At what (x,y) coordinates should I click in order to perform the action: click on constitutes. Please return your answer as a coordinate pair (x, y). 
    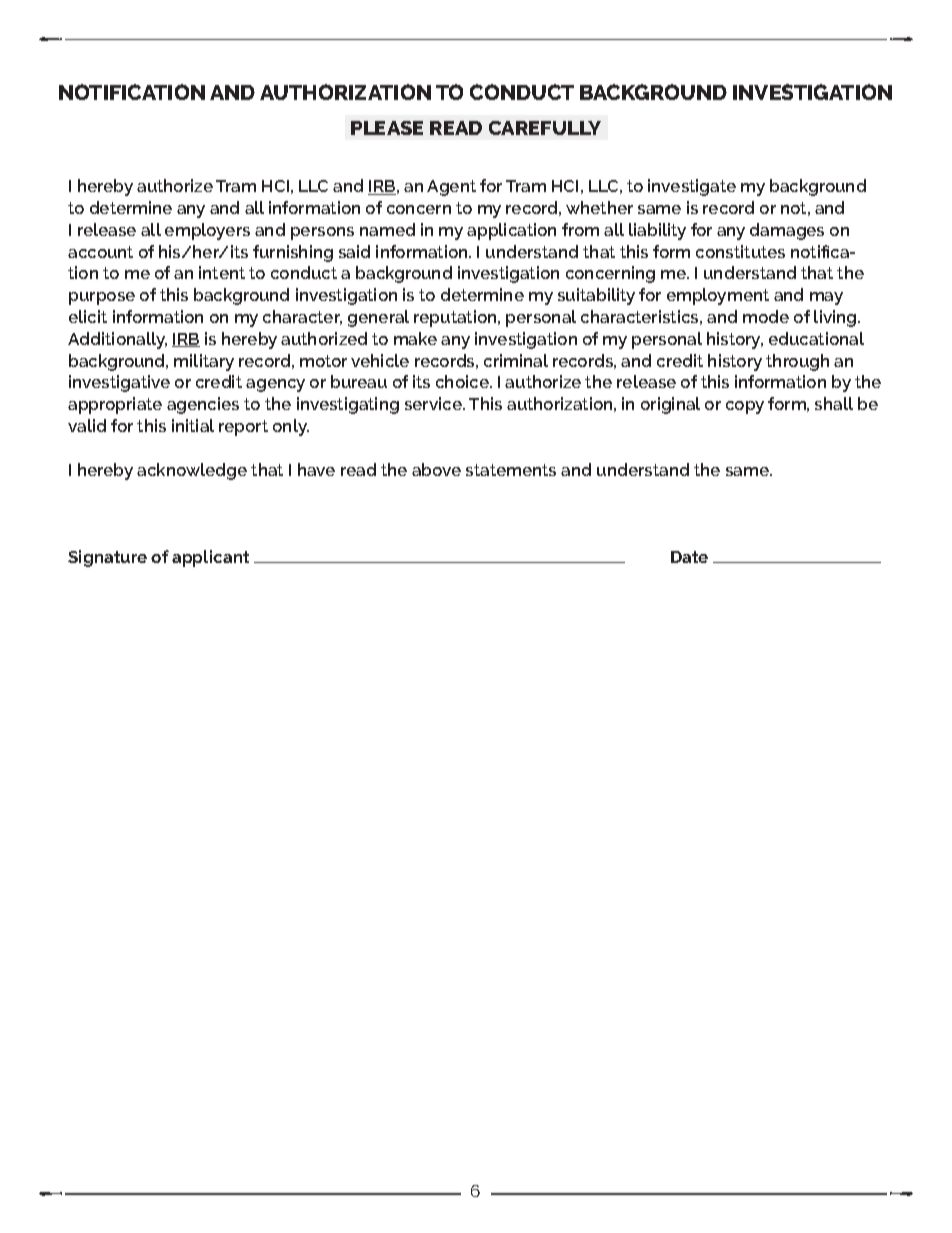
    Looking at the image, I should click on (740, 251).
